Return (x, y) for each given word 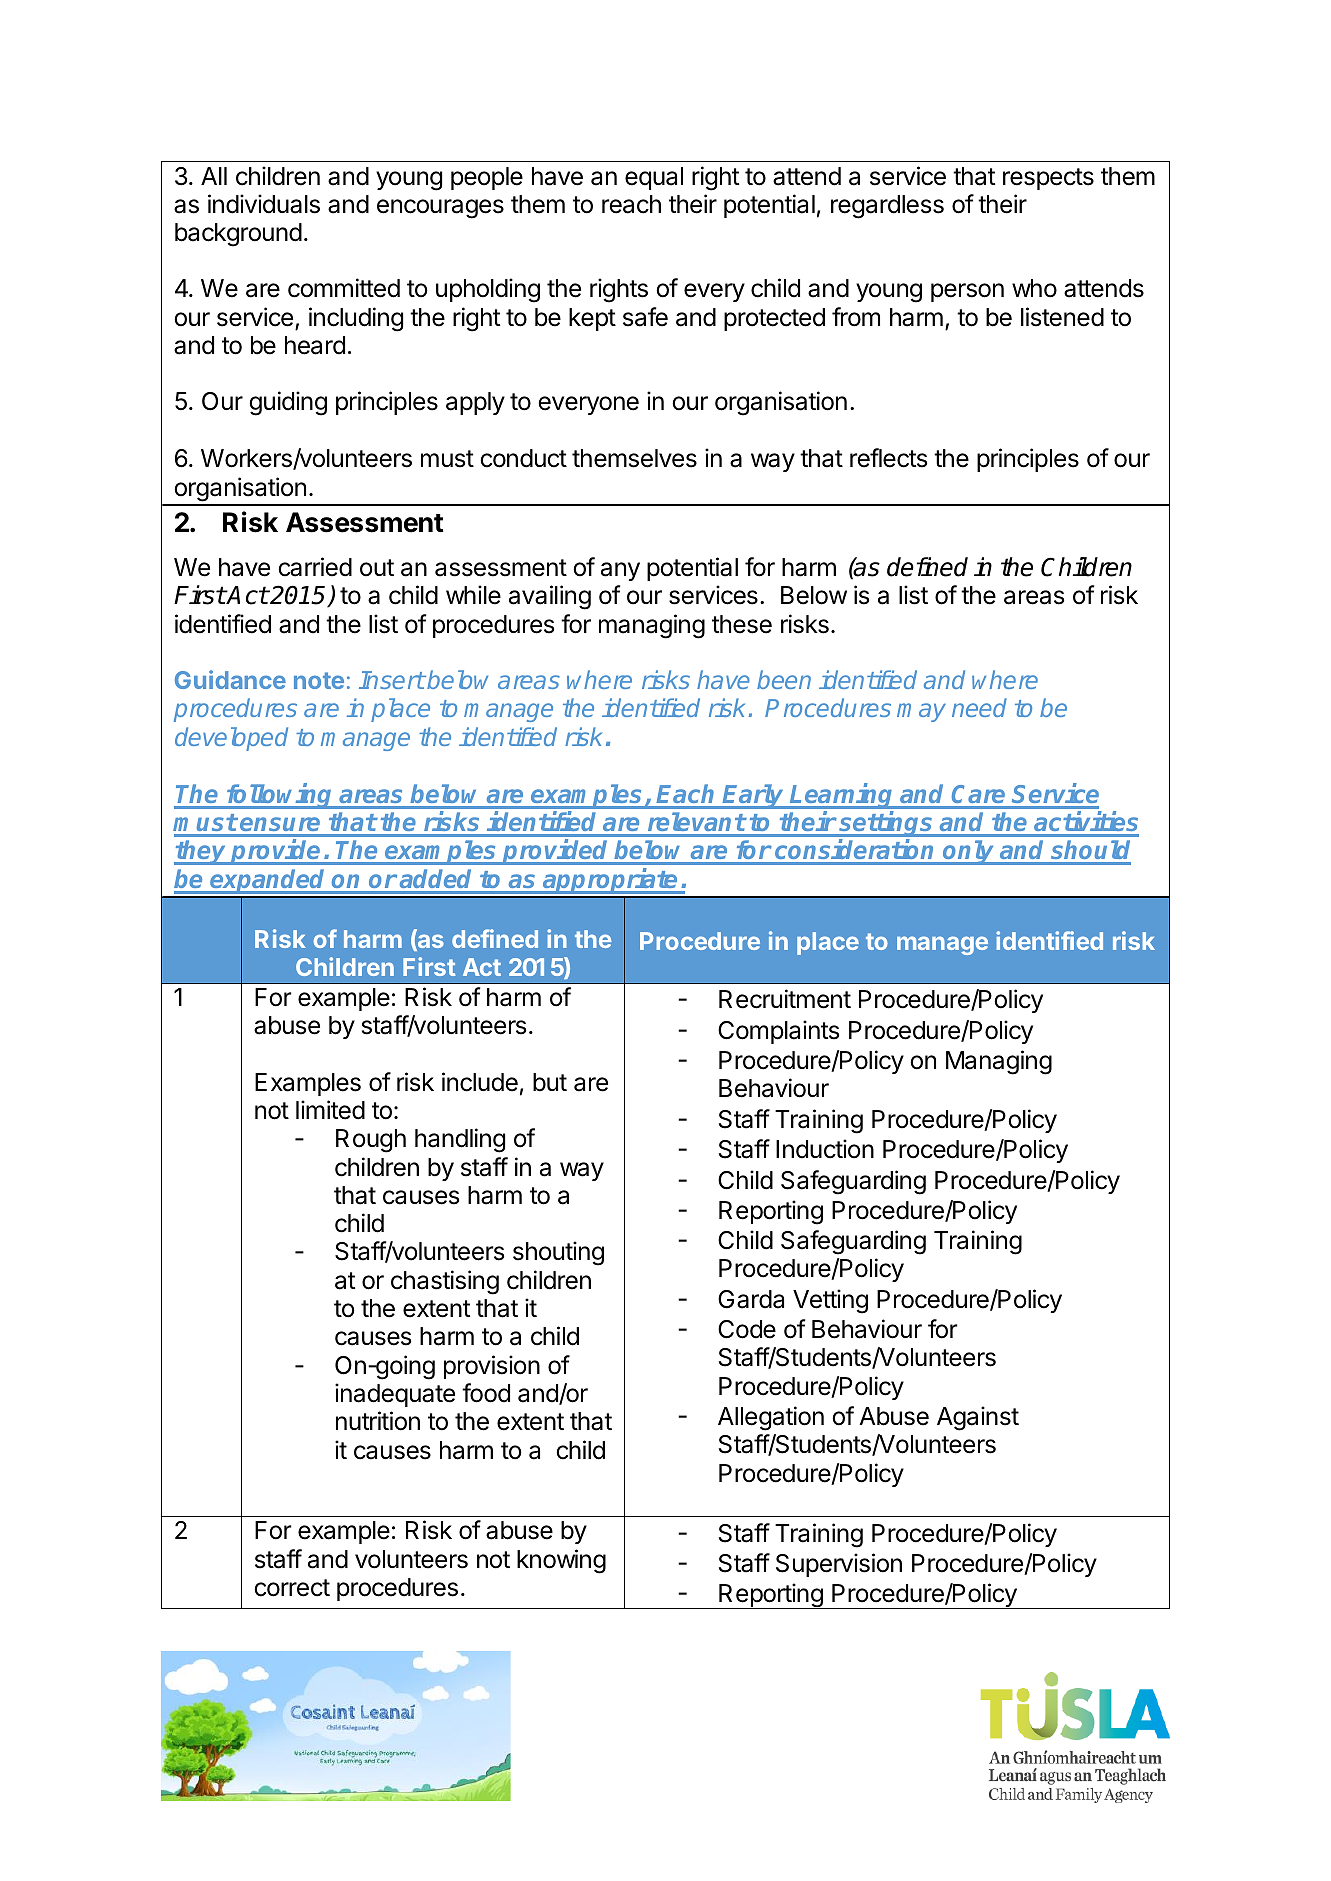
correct (292, 1588)
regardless (887, 207)
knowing (561, 1561)
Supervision (839, 1565)
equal (654, 178)
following (280, 796)
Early (754, 796)
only (969, 852)
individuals (264, 204)
